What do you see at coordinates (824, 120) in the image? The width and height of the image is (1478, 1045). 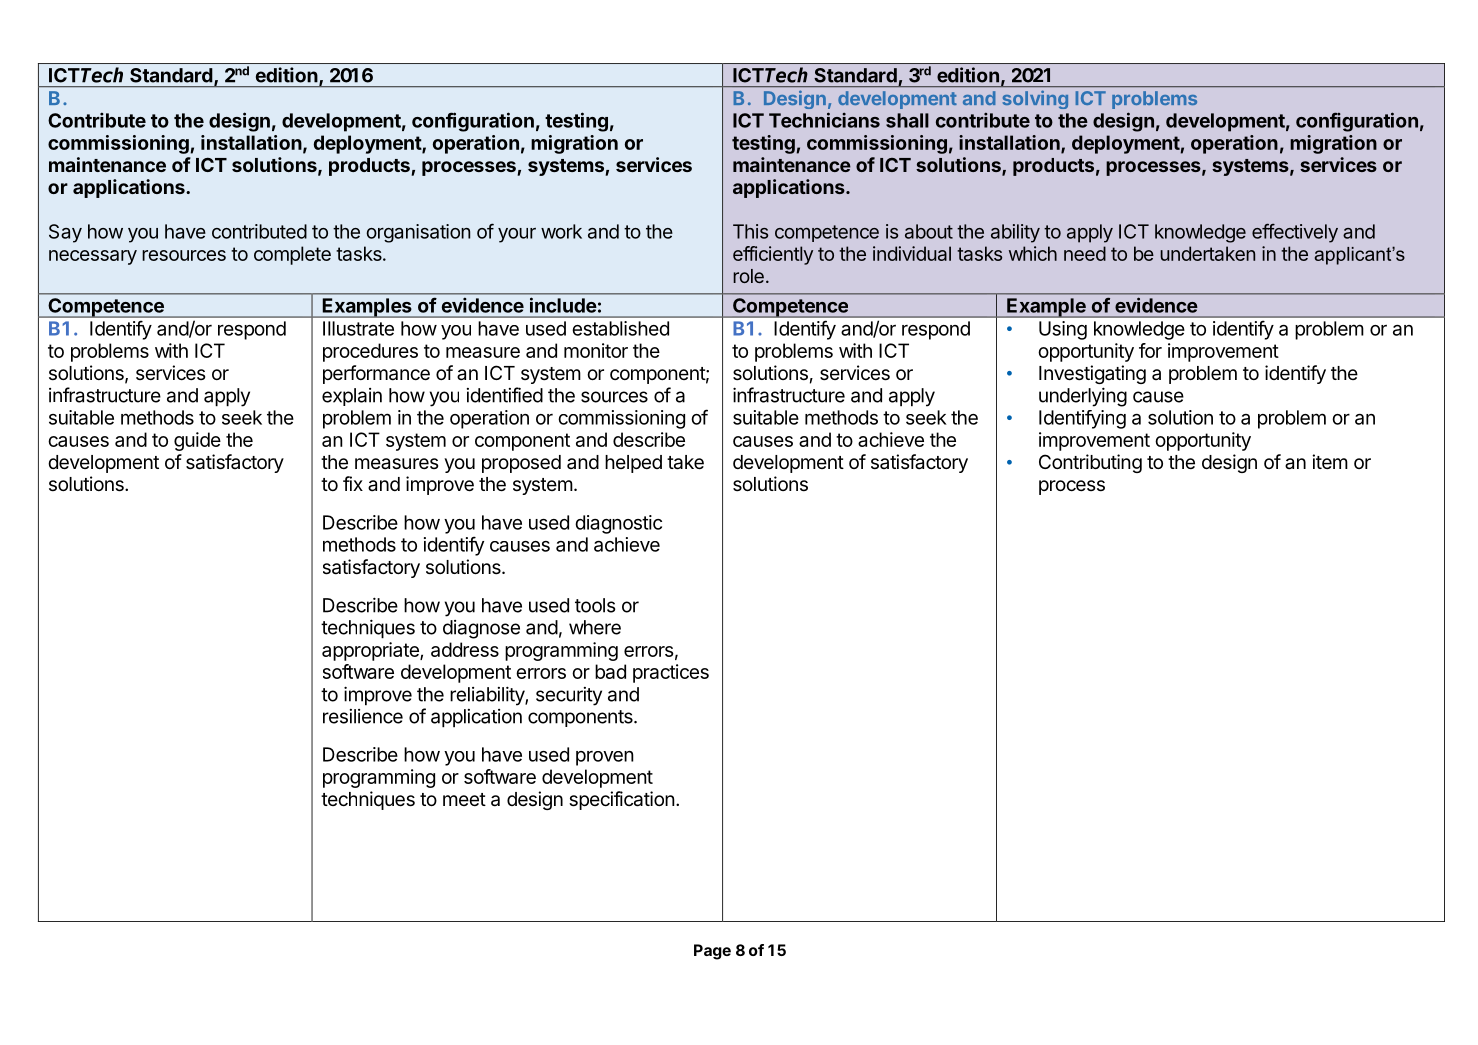 I see `Technicians` at bounding box center [824, 120].
